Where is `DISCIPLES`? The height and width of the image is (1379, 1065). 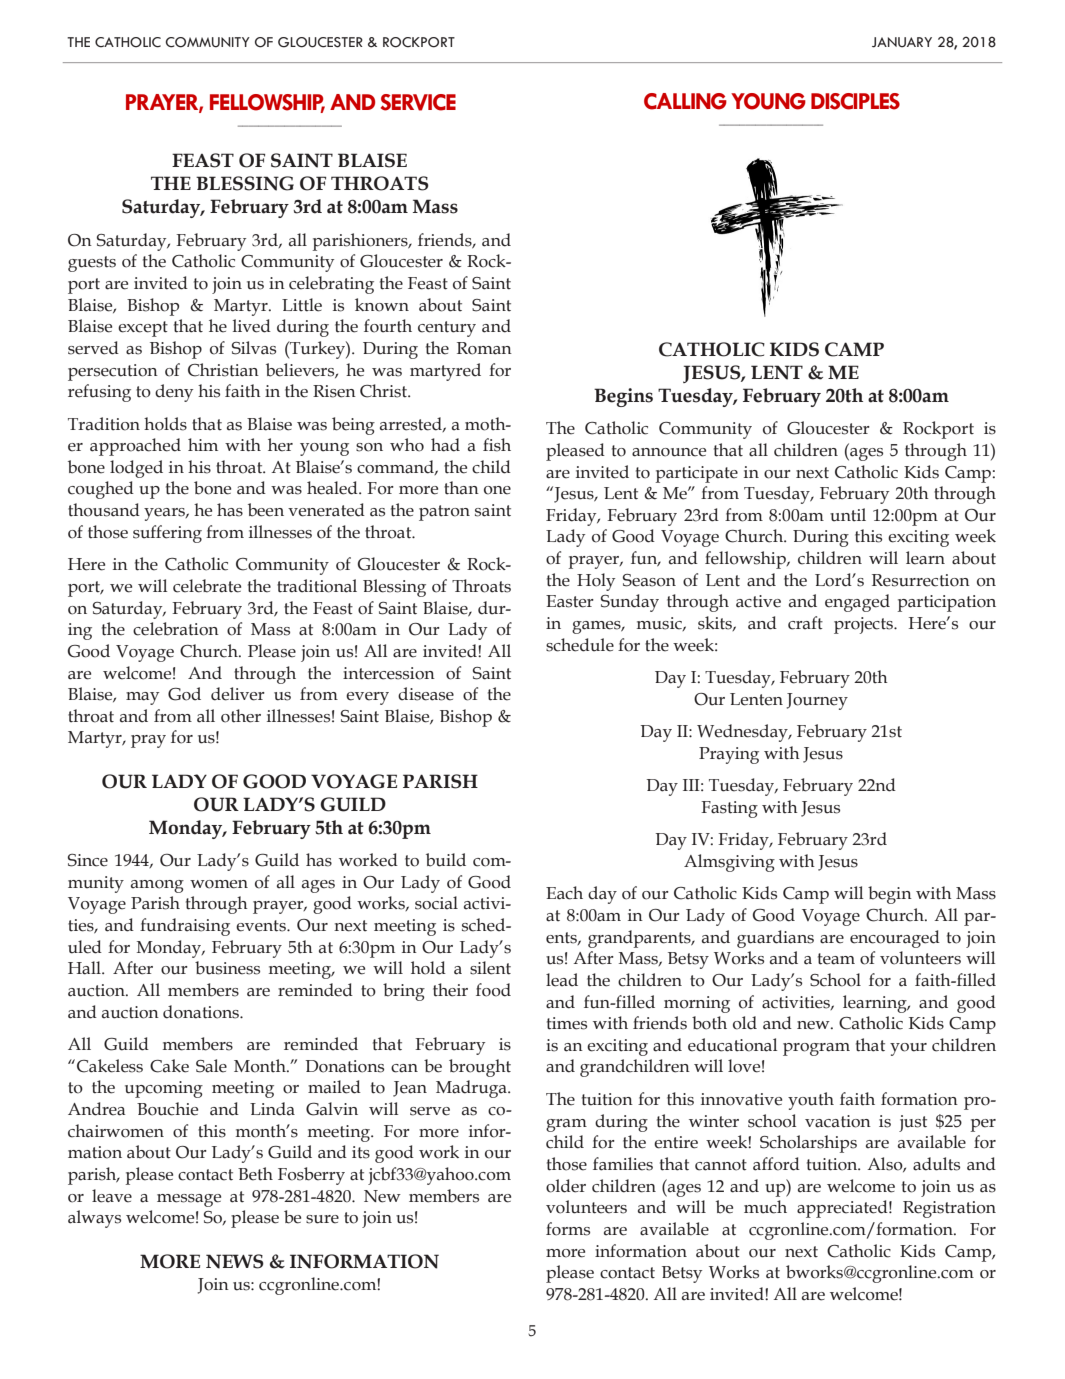
DISCIPLES is located at coordinates (855, 101).
